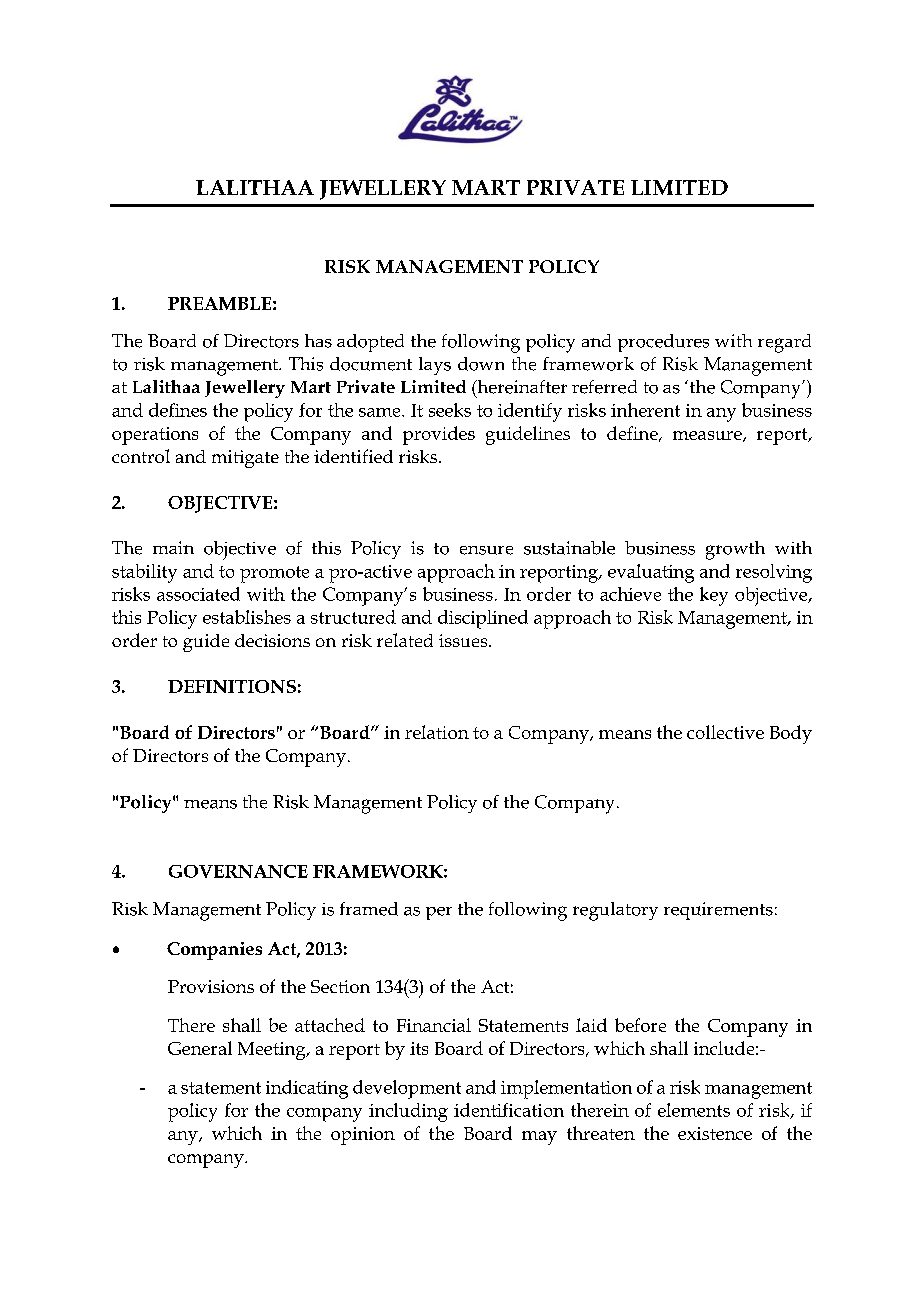 This document has height=1308, width=924. I want to click on relation, so click(437, 732).
